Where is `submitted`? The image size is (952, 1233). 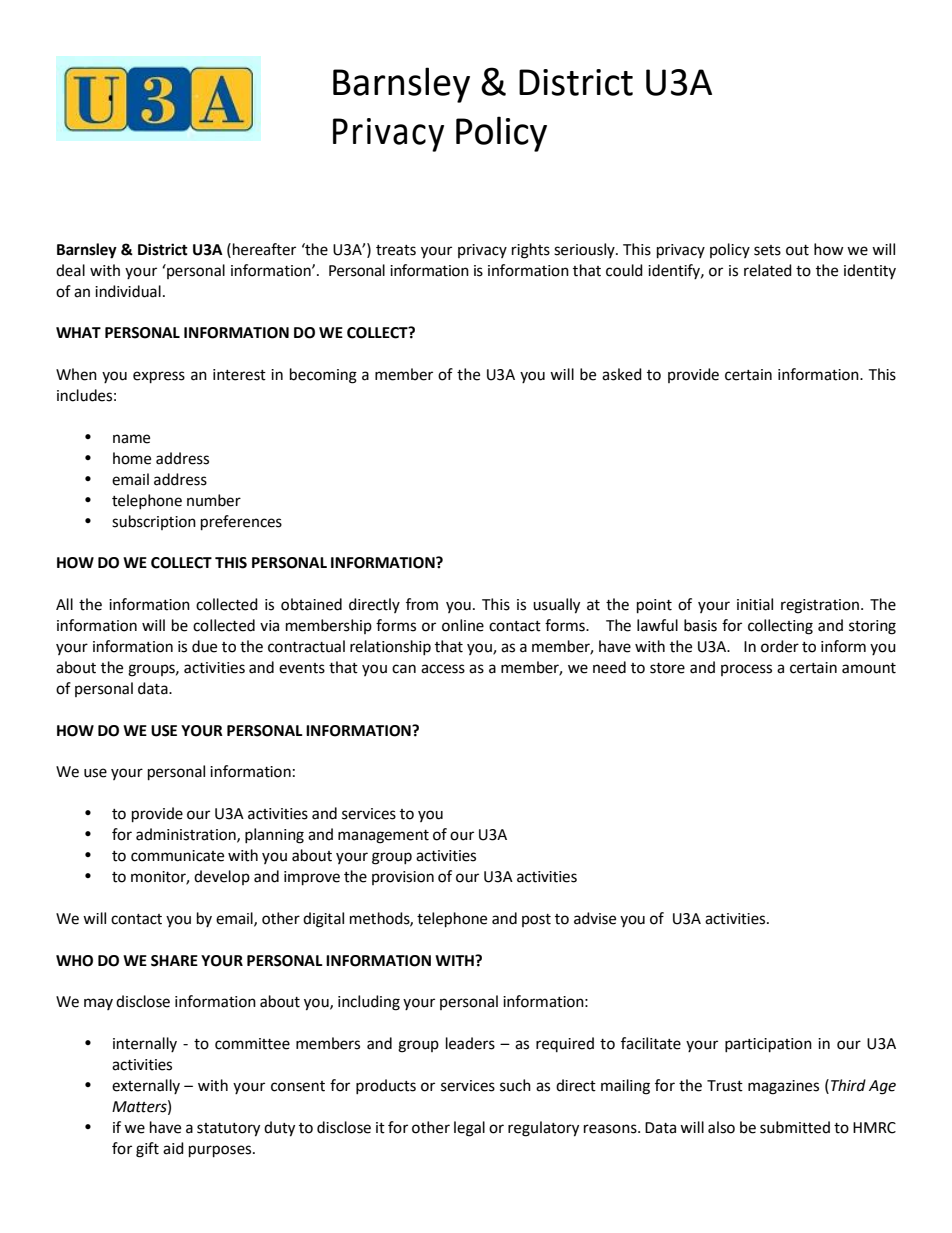
submitted is located at coordinates (795, 1127).
